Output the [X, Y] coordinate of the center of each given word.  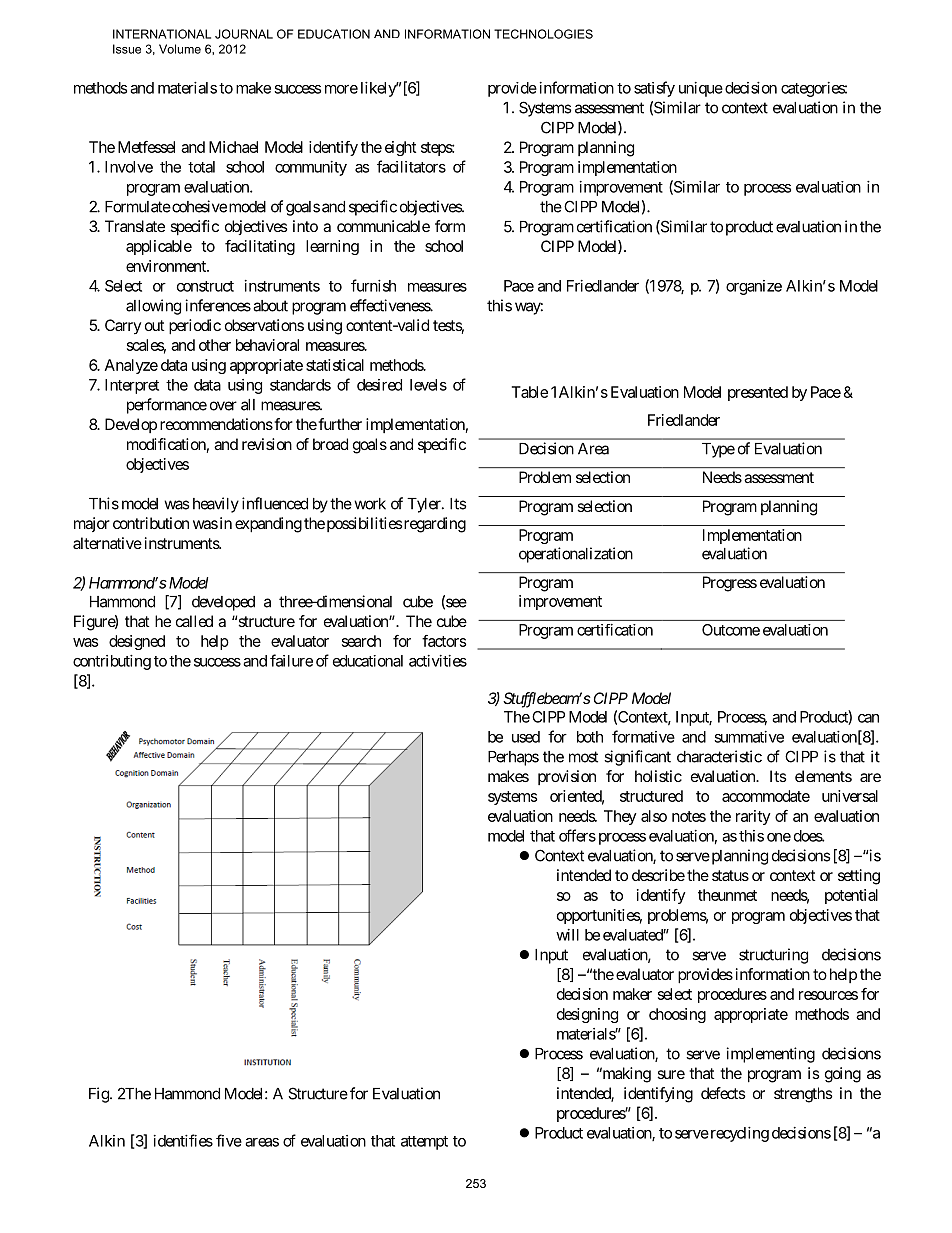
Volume [180, 49]
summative [749, 737]
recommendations [216, 424]
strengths [803, 1095]
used [526, 737]
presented [758, 393]
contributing [112, 662]
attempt [424, 1143]
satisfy [654, 89]
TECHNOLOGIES [543, 34]
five [229, 1140]
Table [530, 392]
